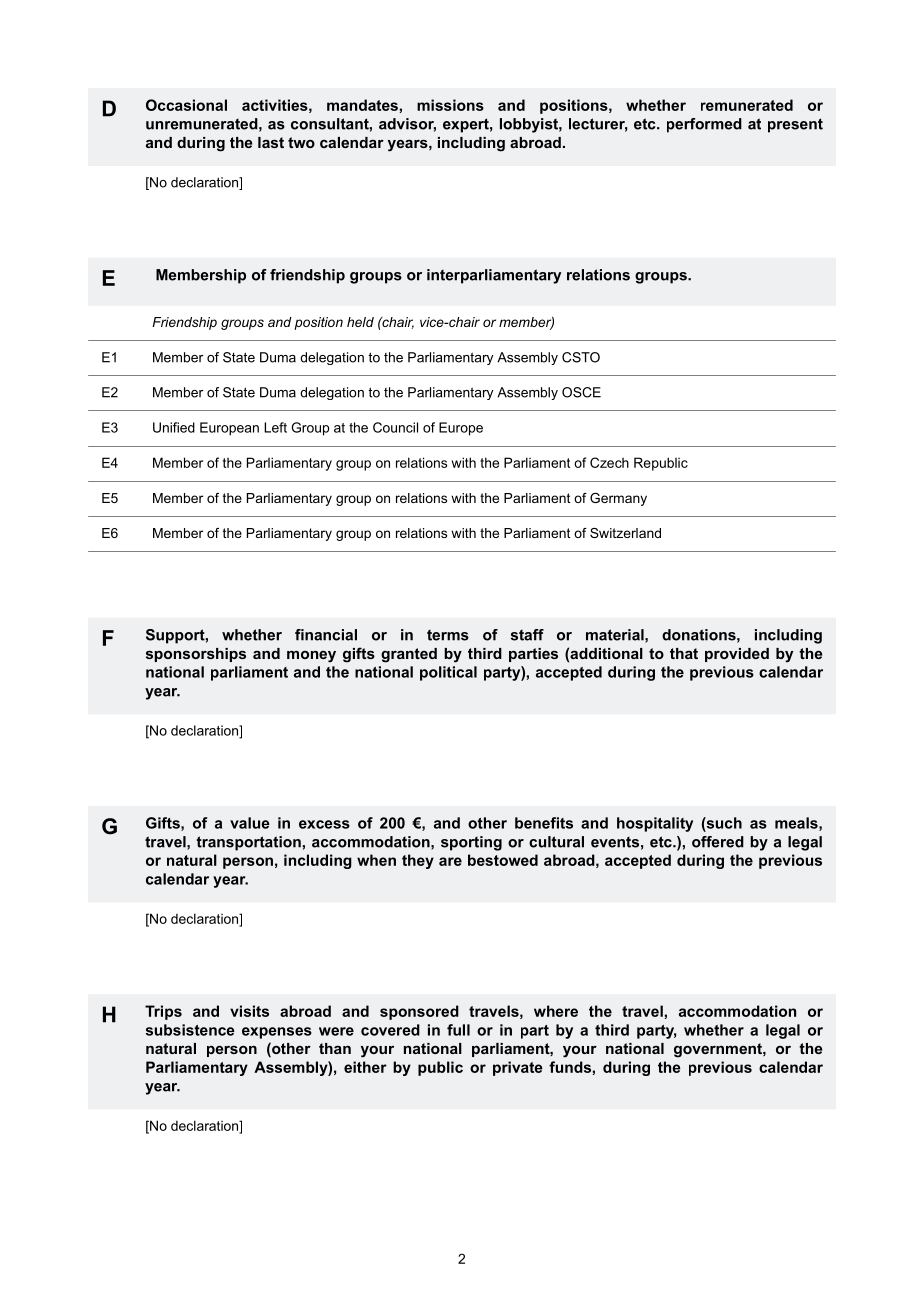  What do you see at coordinates (271, 142) in the page?
I see `last` at bounding box center [271, 142].
